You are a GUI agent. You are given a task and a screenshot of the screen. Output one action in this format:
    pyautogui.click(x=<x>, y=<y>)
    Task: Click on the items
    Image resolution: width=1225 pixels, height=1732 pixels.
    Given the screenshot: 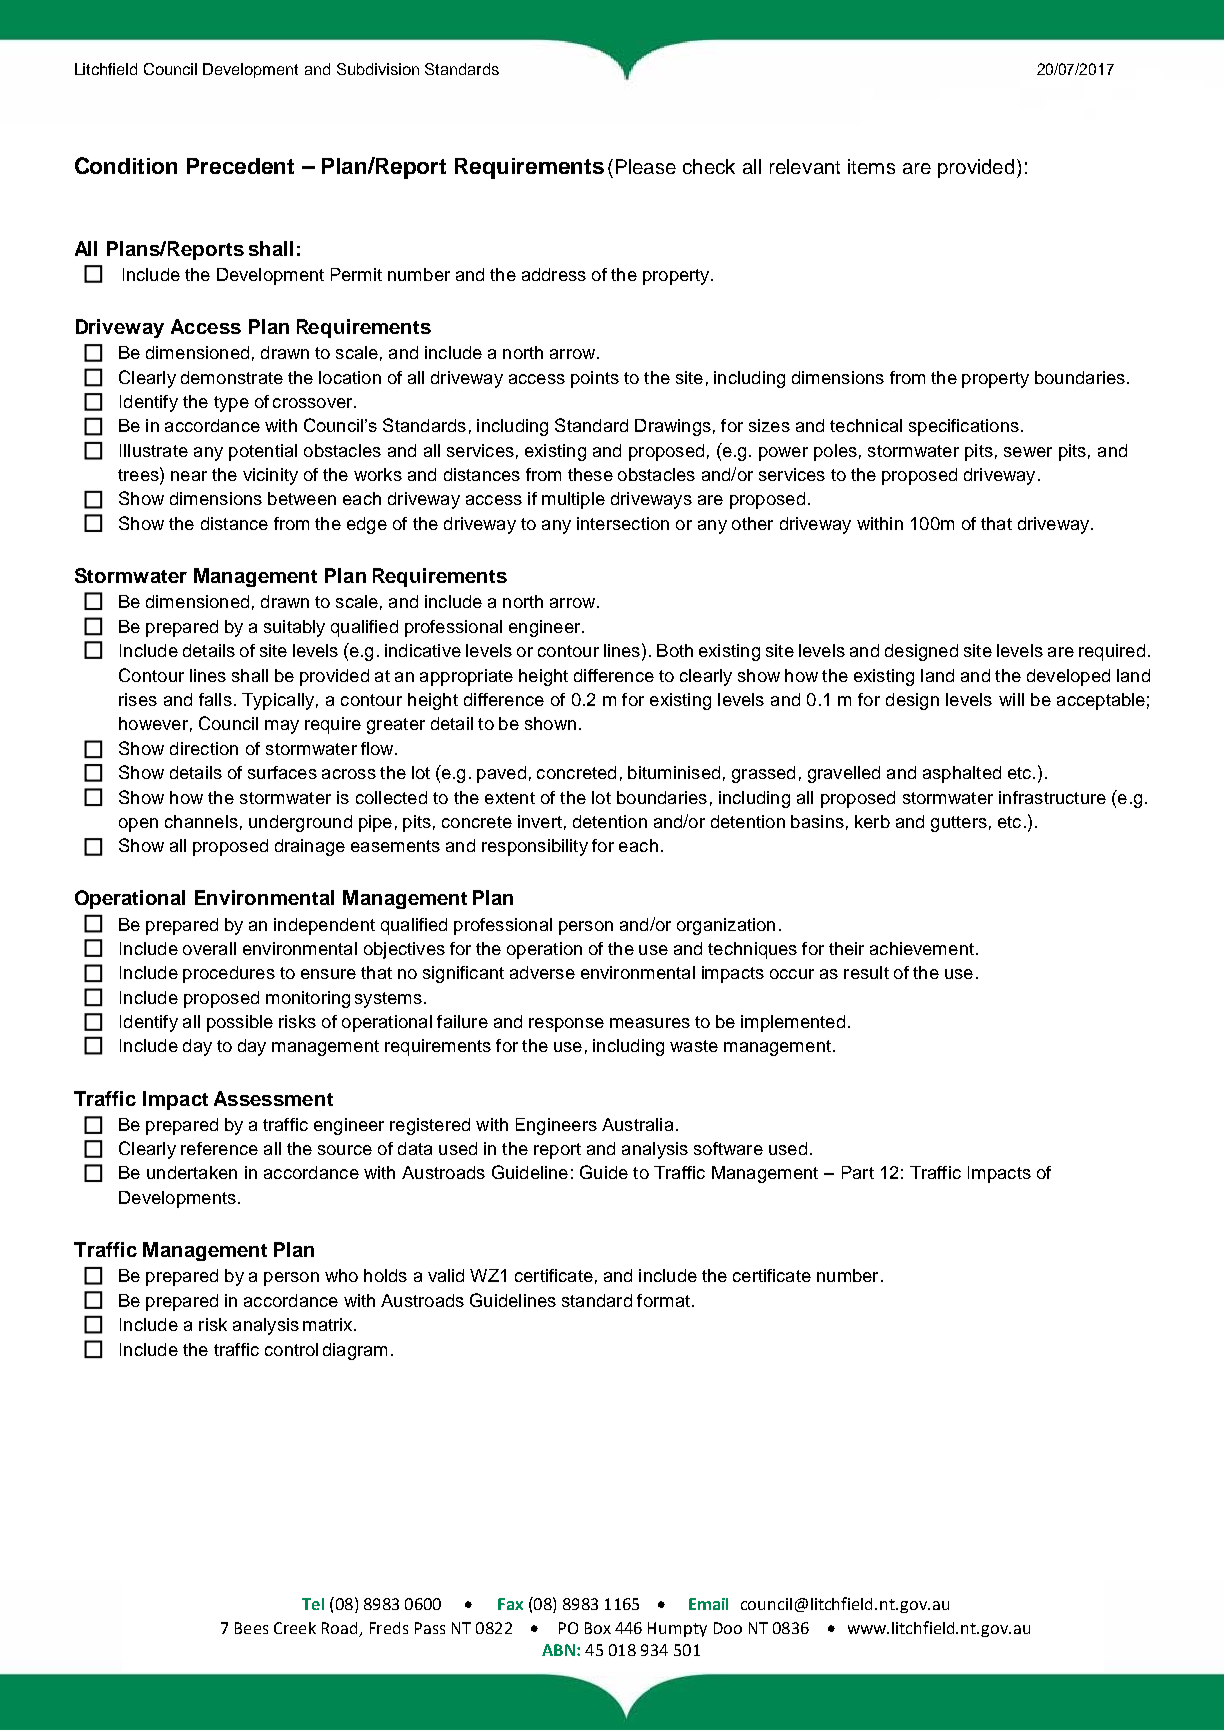 What is the action you would take?
    pyautogui.click(x=871, y=166)
